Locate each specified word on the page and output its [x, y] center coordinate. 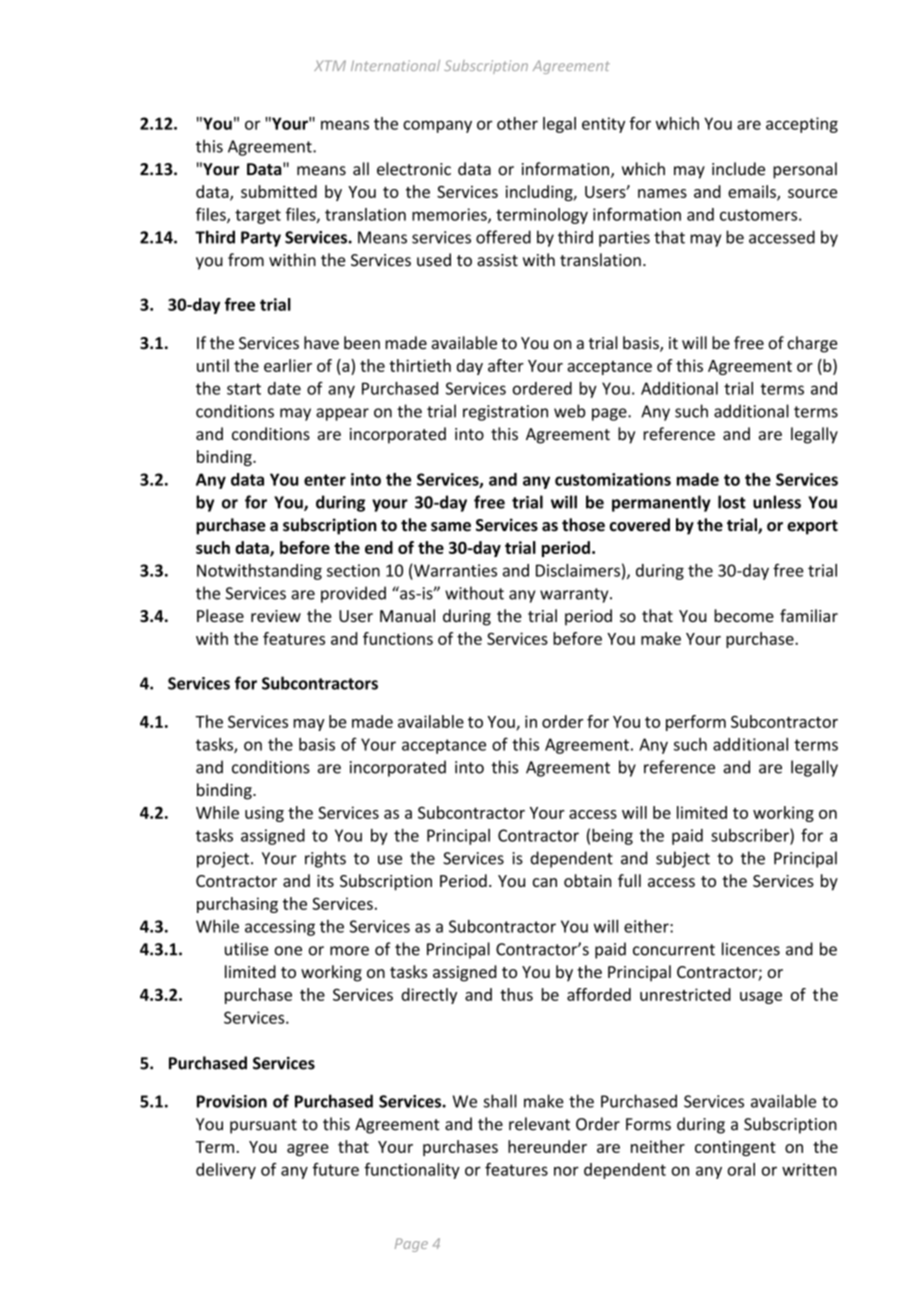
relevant [539, 1124]
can [545, 882]
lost [732, 502]
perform [696, 723]
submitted [279, 191]
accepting [802, 125]
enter [325, 480]
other [517, 123]
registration [505, 413]
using [264, 814]
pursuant [263, 1126]
